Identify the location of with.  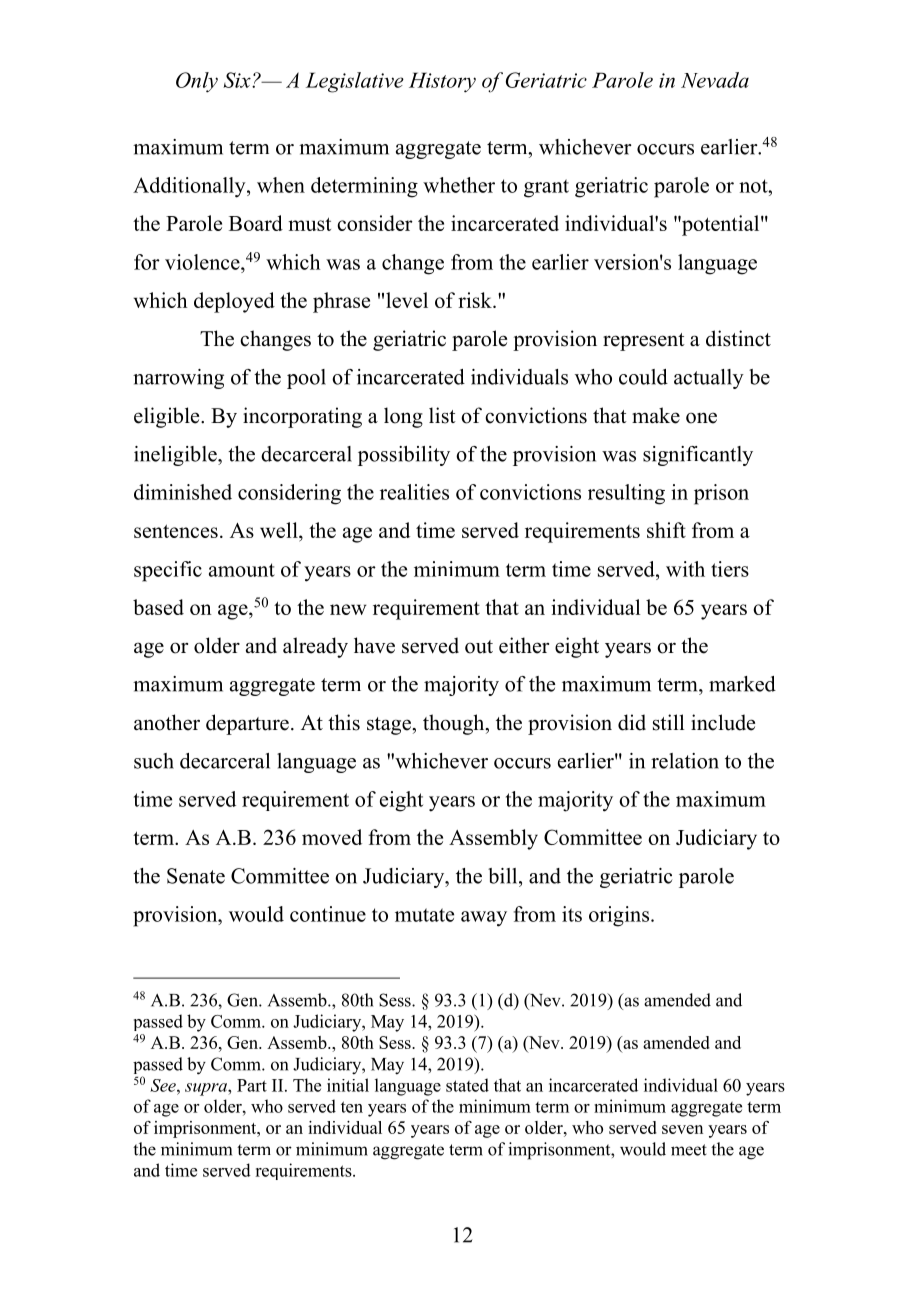
(685, 569).
